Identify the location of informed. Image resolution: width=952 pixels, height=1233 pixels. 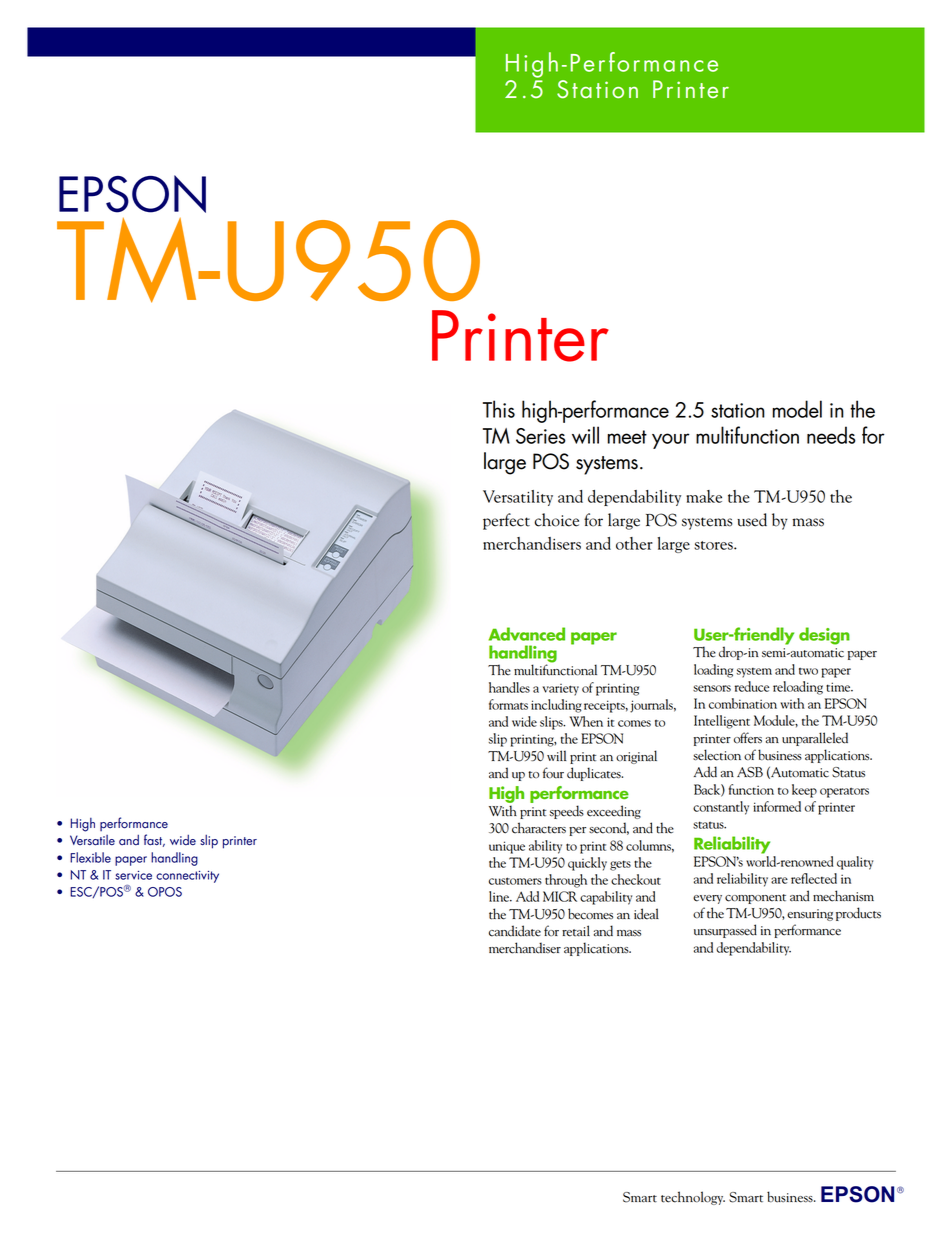
(777, 806).
